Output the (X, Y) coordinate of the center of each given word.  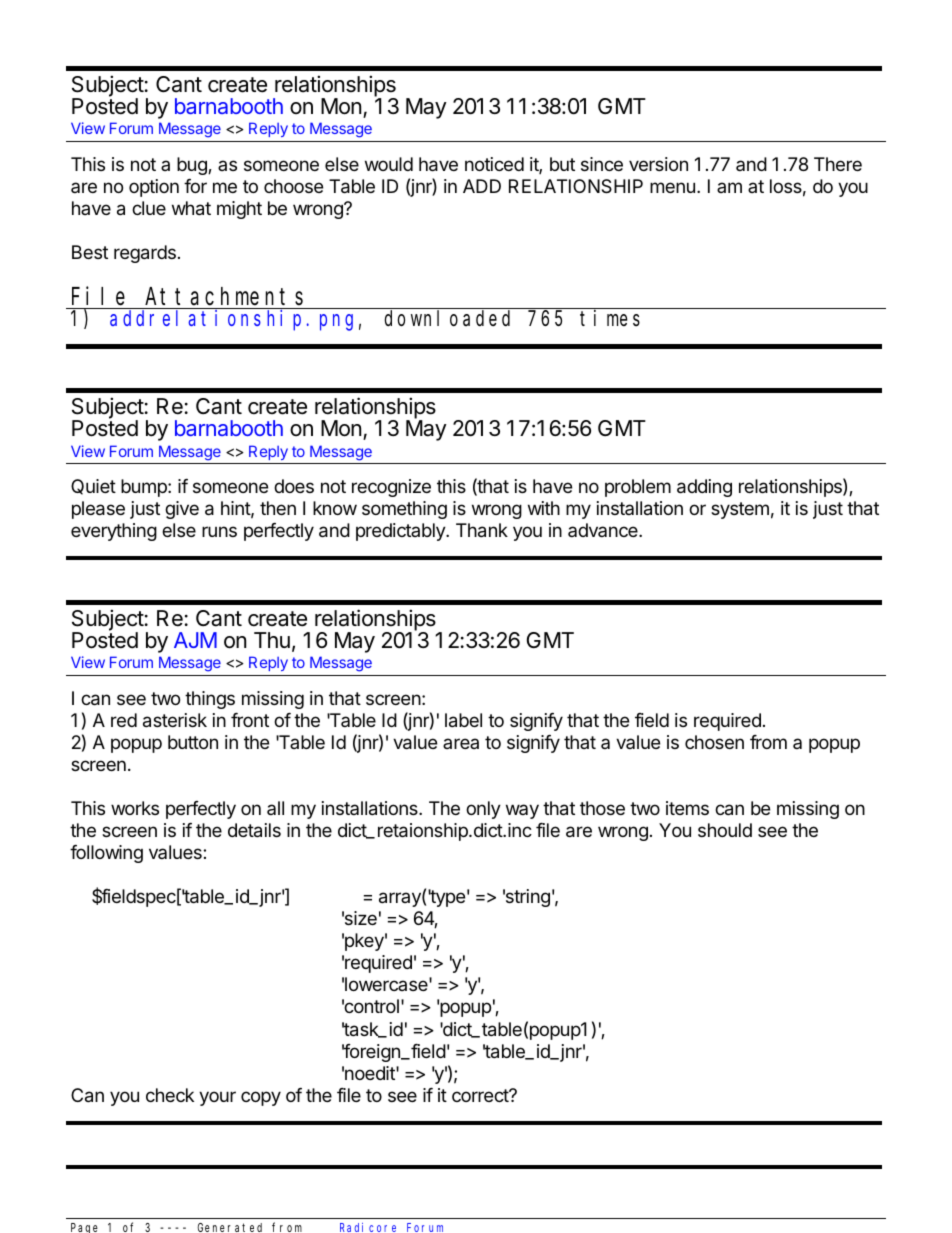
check (170, 1095)
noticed (494, 164)
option (154, 188)
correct (481, 1095)
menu (672, 187)
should (725, 830)
